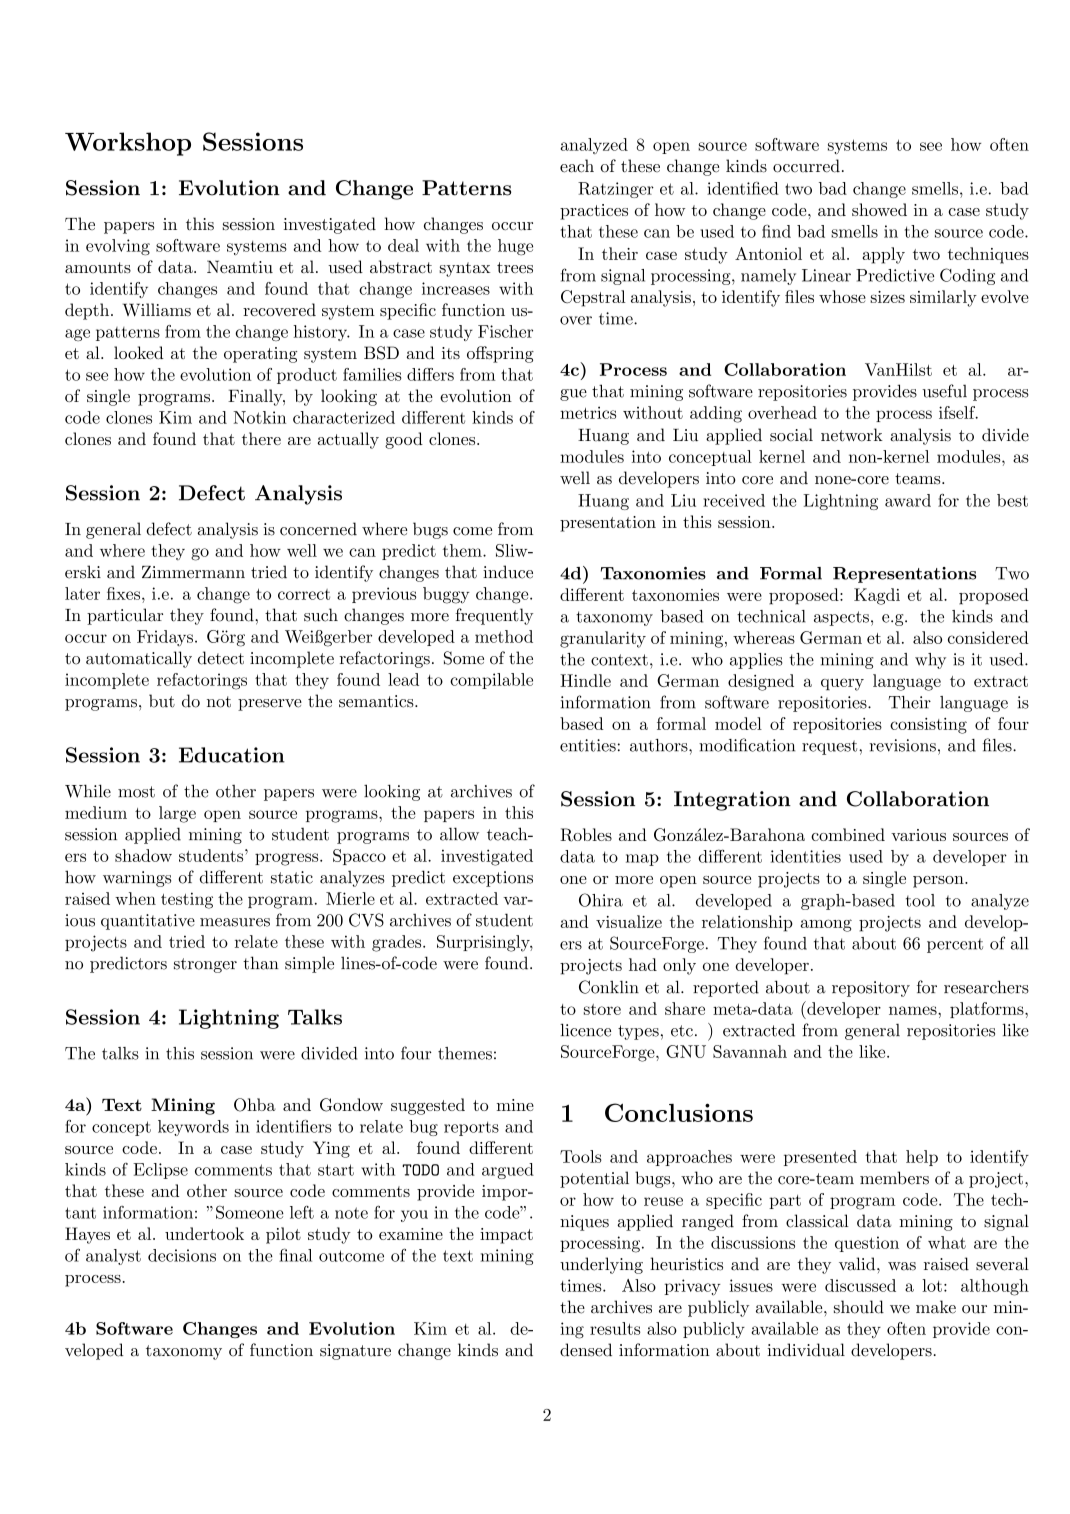 This screenshot has width=1070, height=1514. Describe the element at coordinates (128, 144) in the screenshot. I see `Workshop` at that location.
